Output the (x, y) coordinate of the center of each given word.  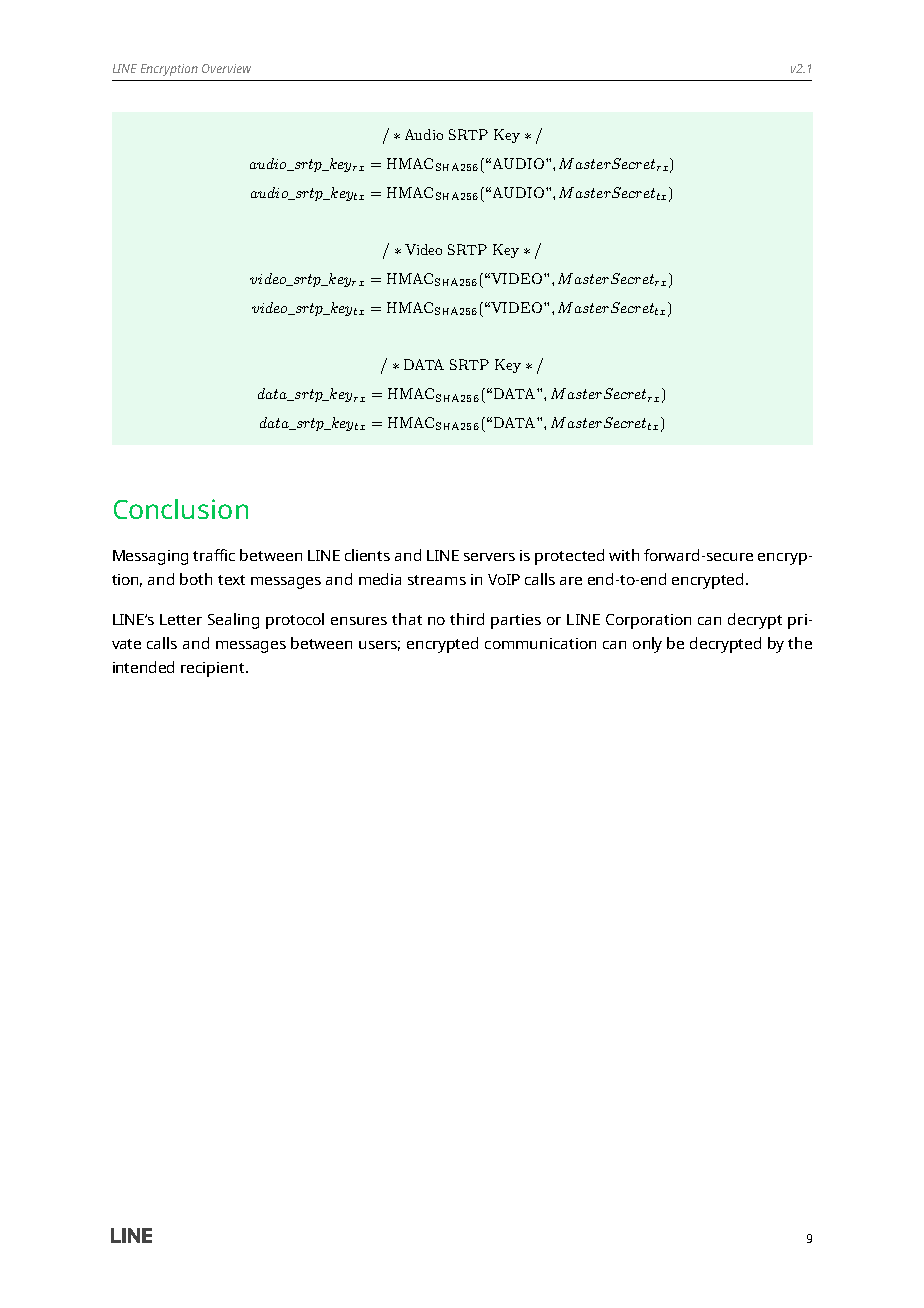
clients (367, 555)
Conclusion (181, 509)
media (380, 579)
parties (516, 621)
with (624, 555)
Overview (226, 68)
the (800, 643)
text (231, 580)
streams (437, 580)
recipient (214, 669)
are (571, 581)
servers (489, 557)
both (196, 579)
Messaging (150, 557)
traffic (214, 555)
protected (569, 557)
